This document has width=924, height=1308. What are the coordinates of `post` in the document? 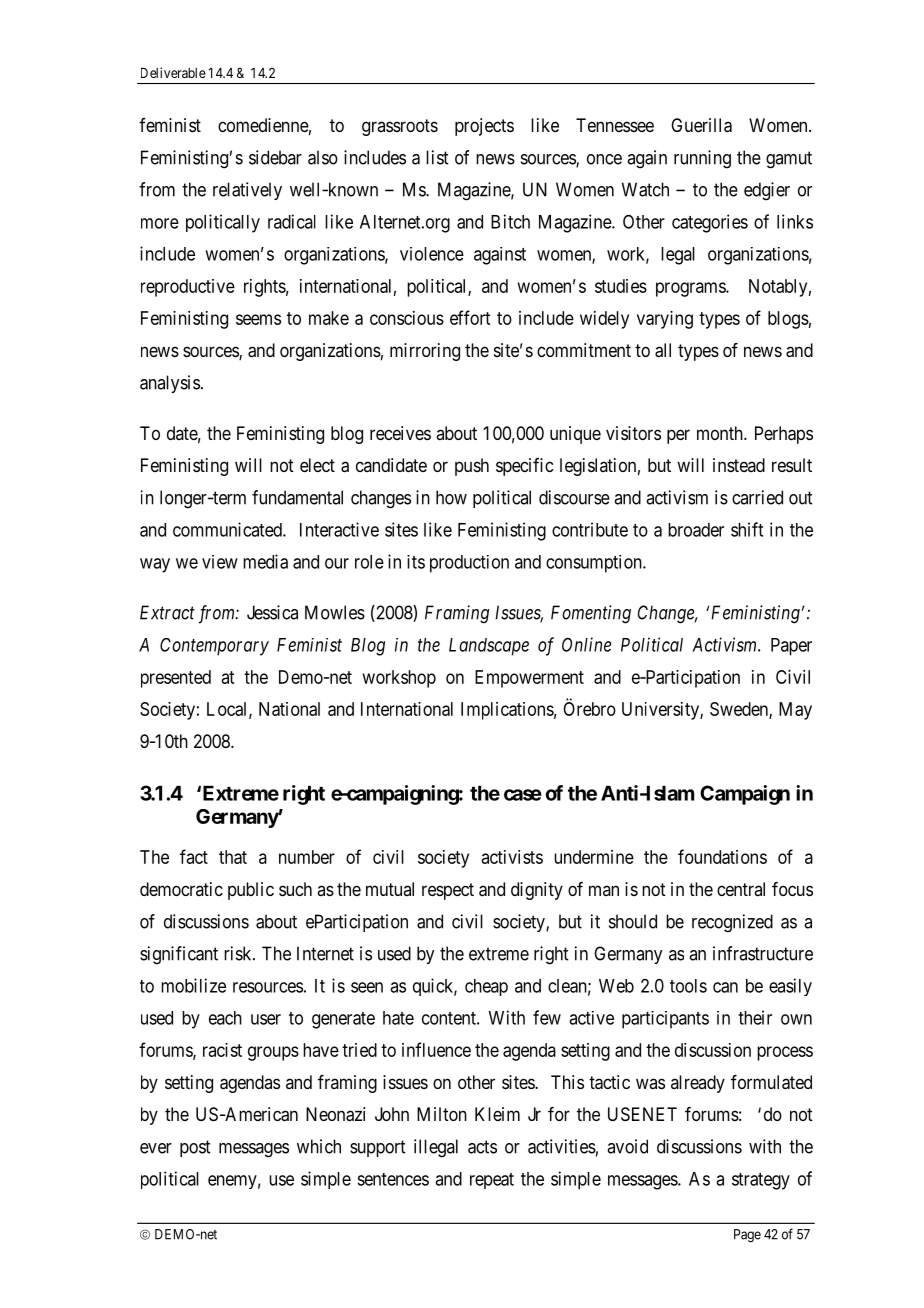 It's located at (195, 1148).
